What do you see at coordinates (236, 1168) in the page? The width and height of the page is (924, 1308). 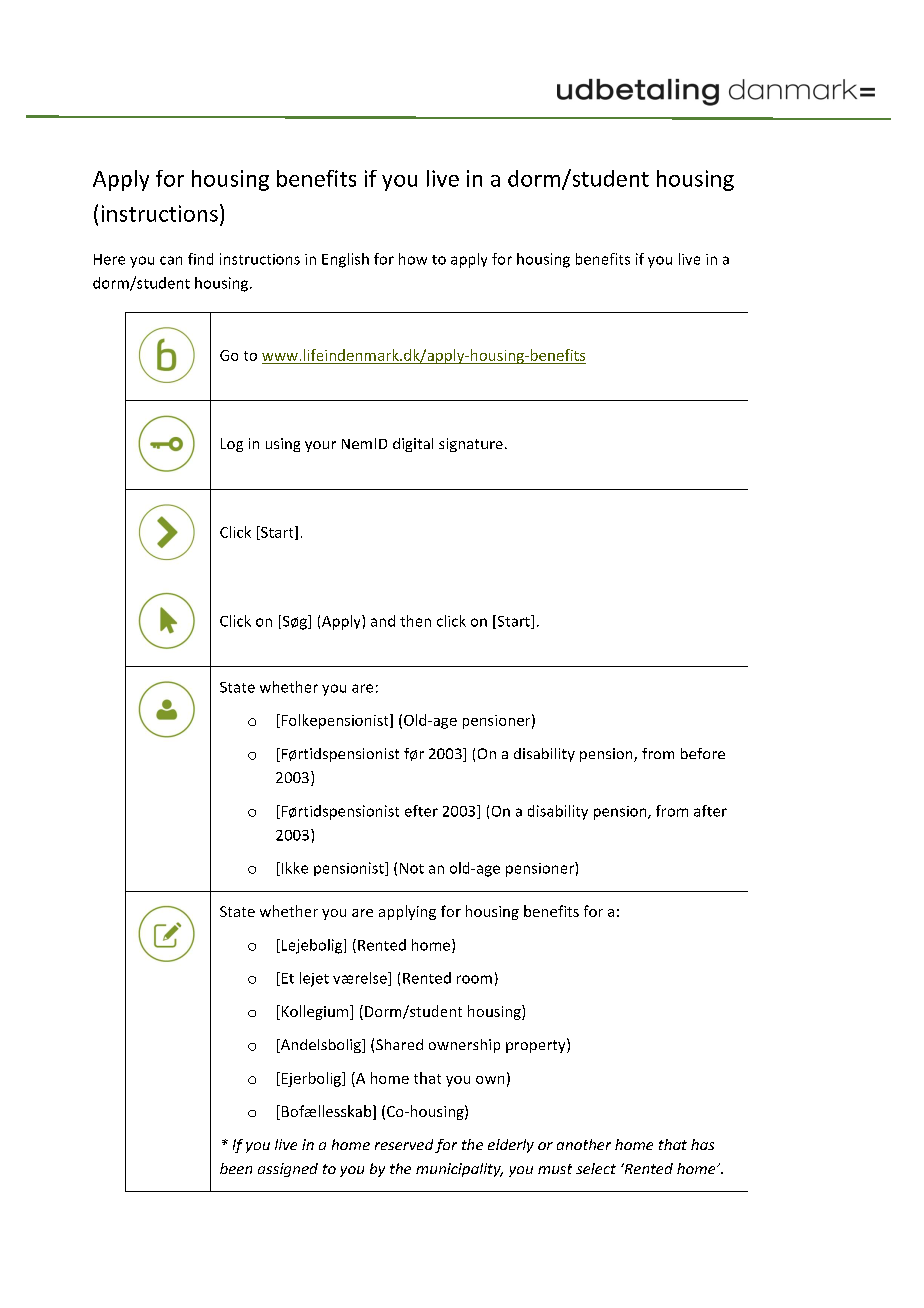 I see `been` at bounding box center [236, 1168].
